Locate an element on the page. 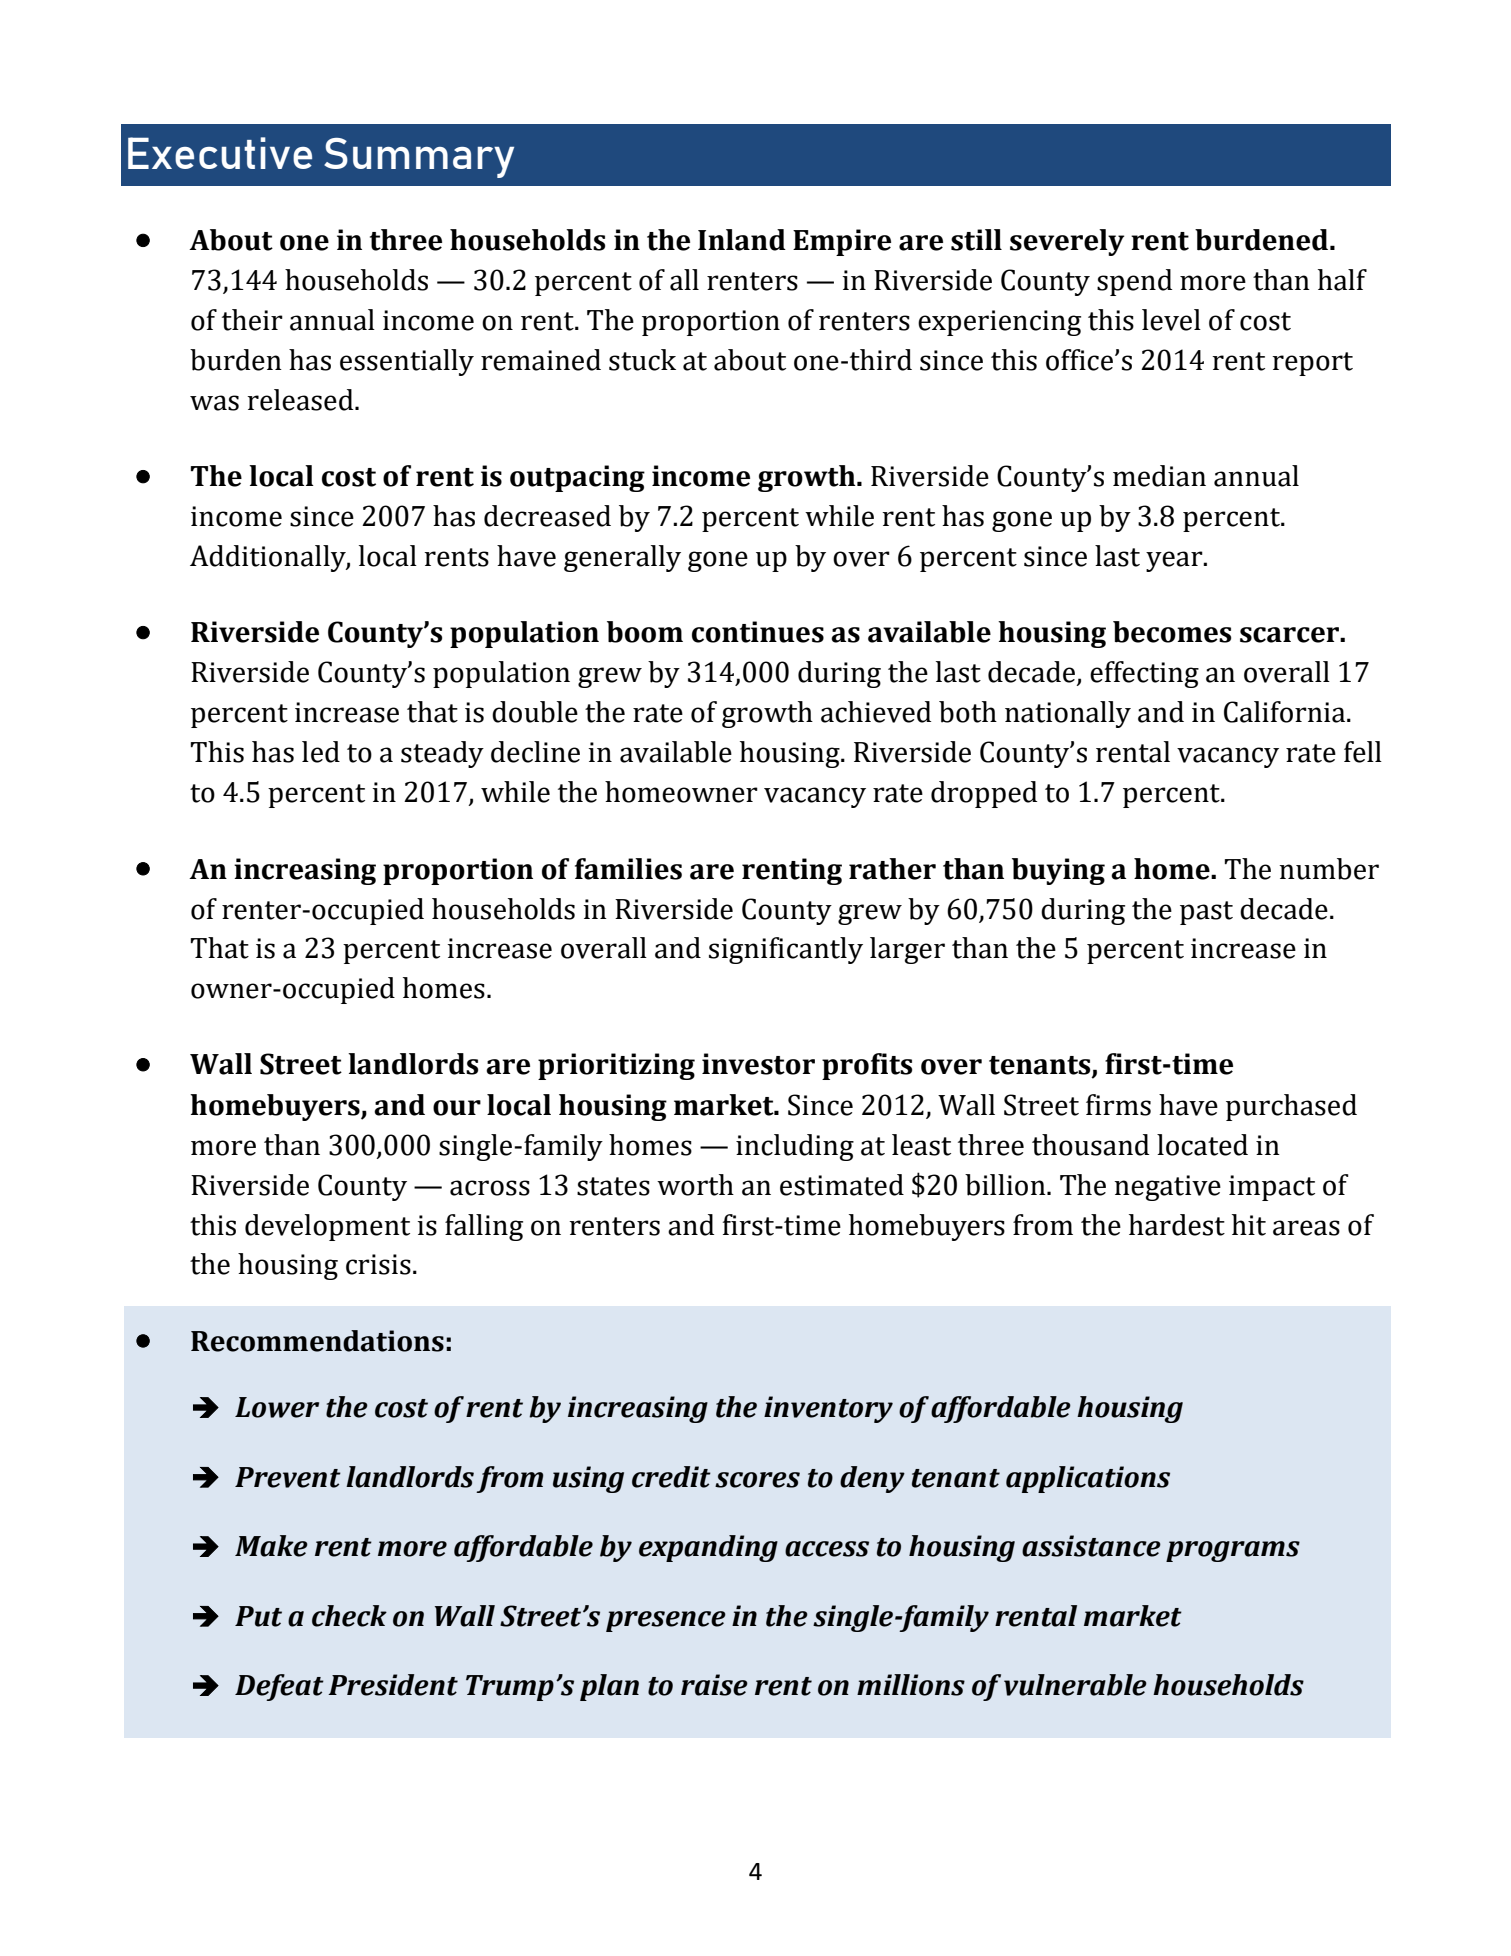 The image size is (1511, 1956). led is located at coordinates (321, 752).
